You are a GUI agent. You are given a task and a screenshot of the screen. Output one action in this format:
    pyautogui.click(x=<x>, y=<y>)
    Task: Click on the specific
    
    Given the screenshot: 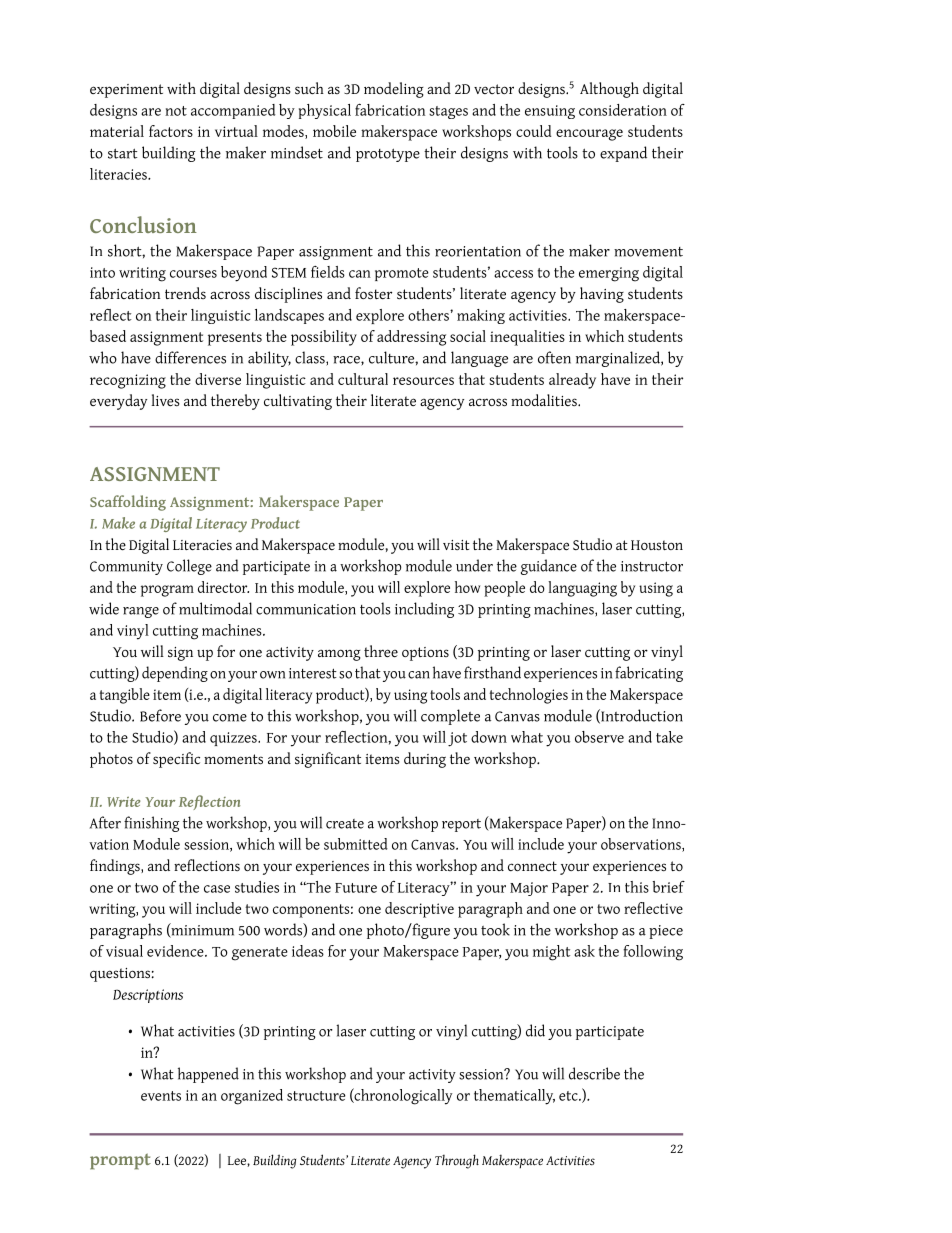 What is the action you would take?
    pyautogui.click(x=176, y=760)
